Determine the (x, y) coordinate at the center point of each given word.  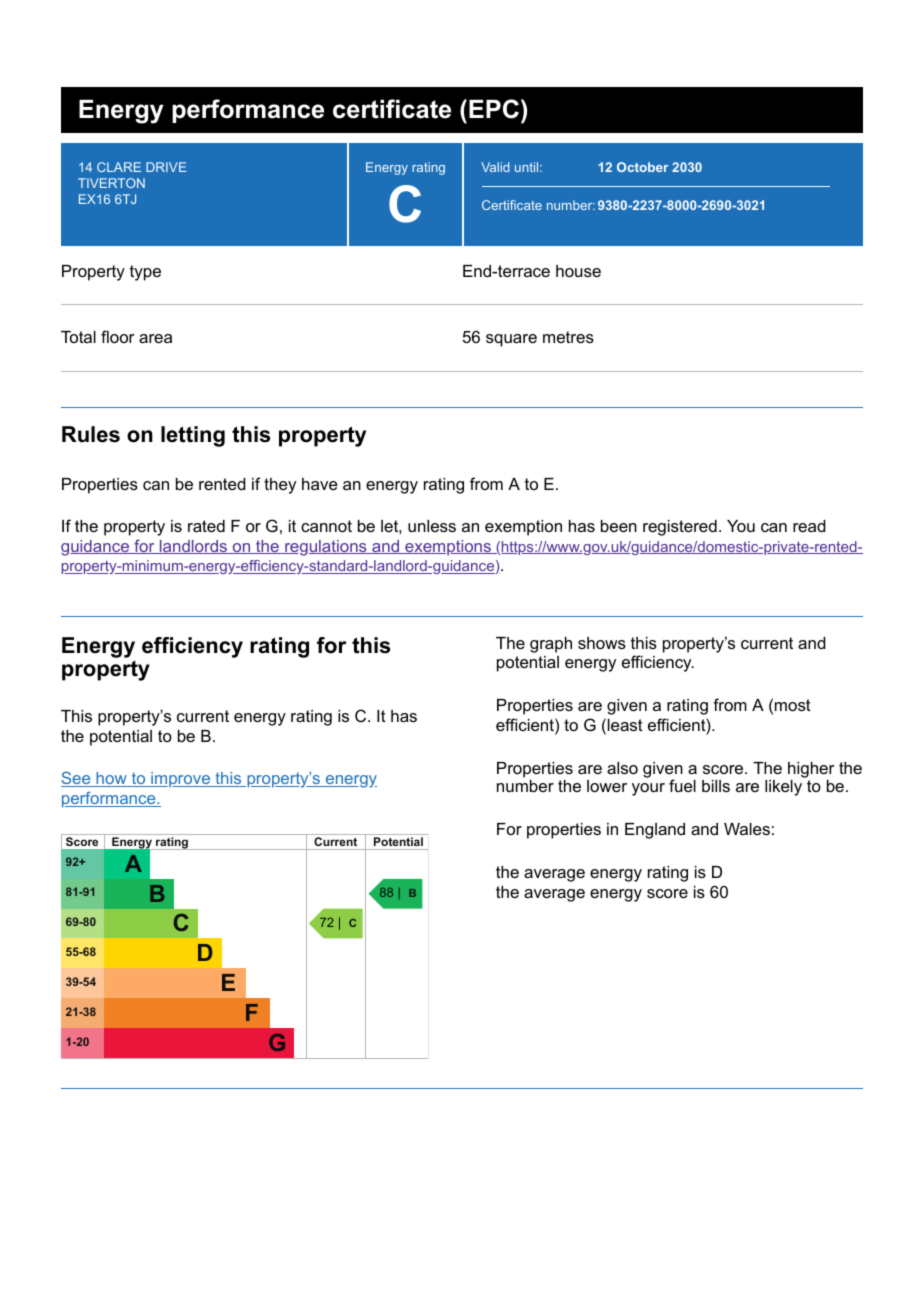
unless (432, 526)
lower (607, 786)
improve (180, 779)
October (642, 167)
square (511, 340)
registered (680, 528)
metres (568, 337)
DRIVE (166, 167)
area (155, 338)
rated (206, 526)
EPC (494, 109)
